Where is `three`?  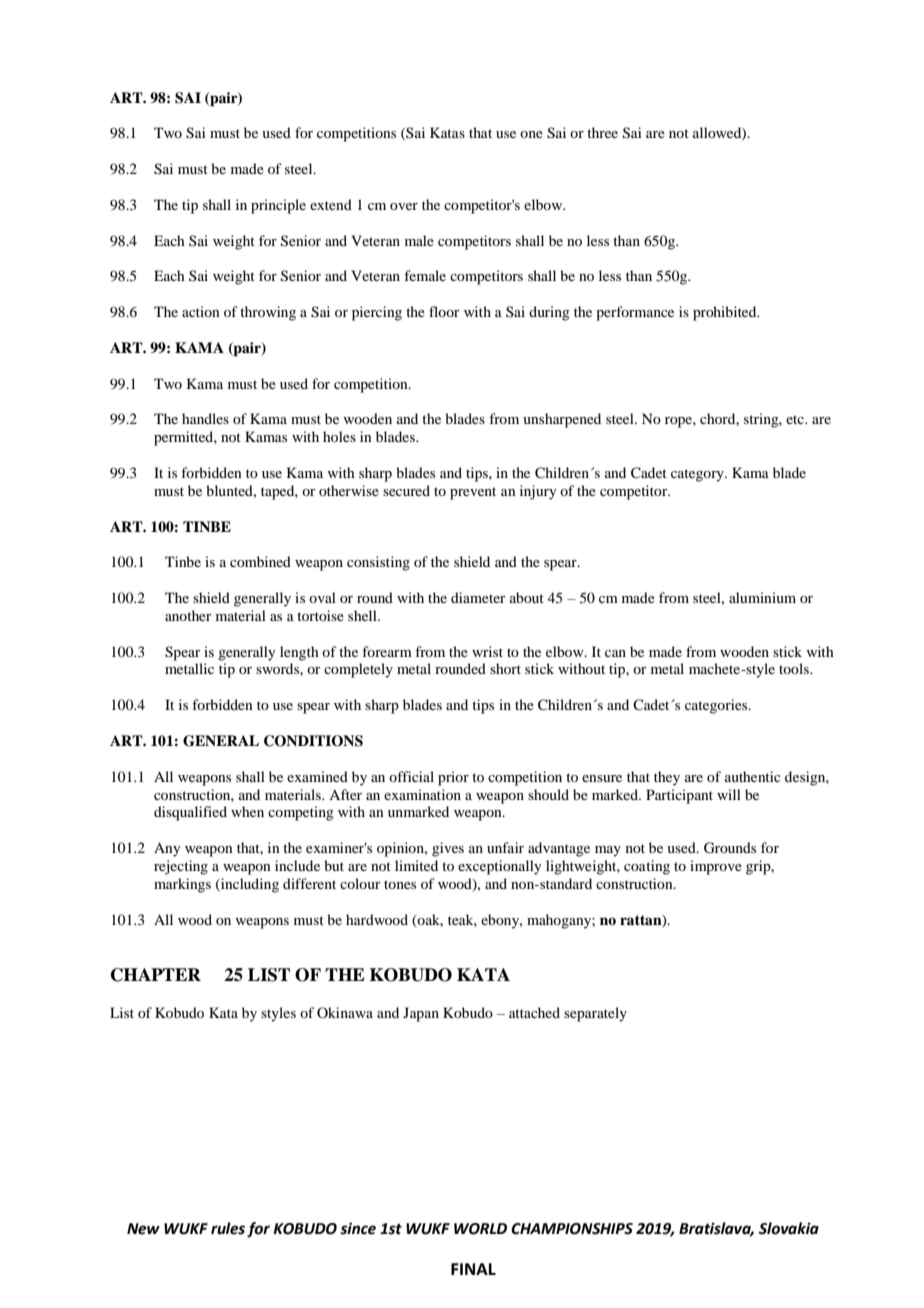 three is located at coordinates (602, 132).
